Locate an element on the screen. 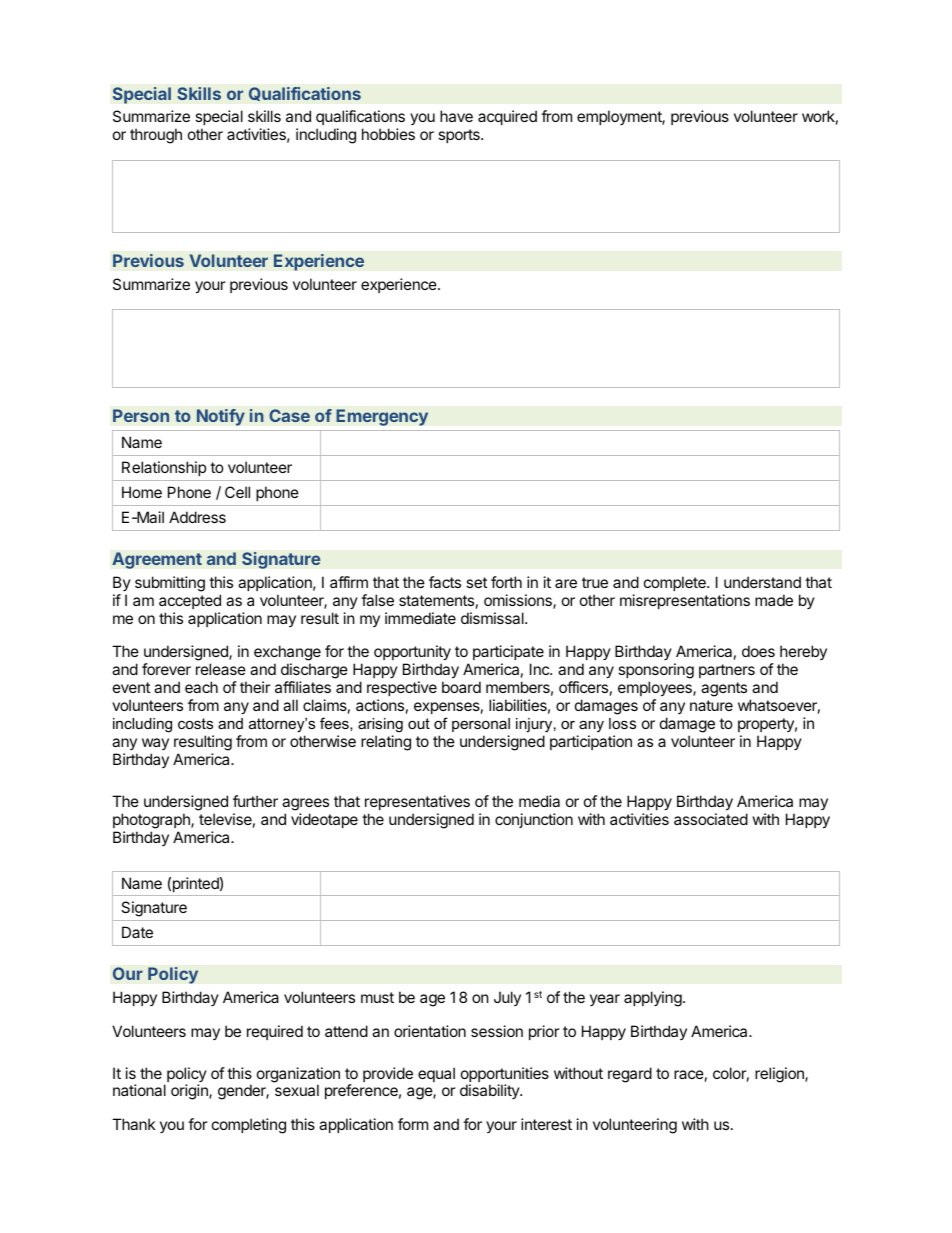 Image resolution: width=952 pixels, height=1233 pixels. understand is located at coordinates (762, 582).
